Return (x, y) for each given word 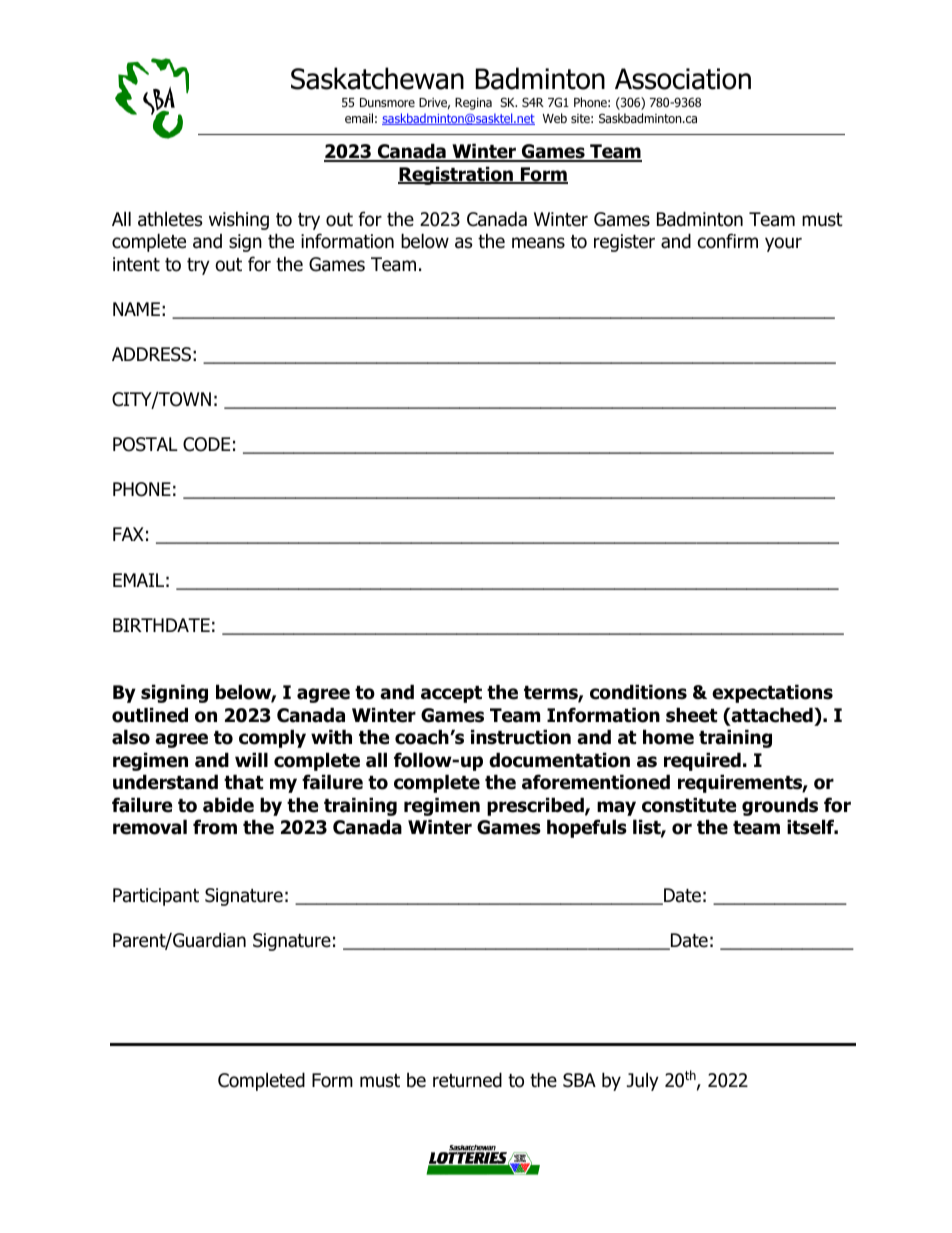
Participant (156, 897)
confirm (728, 241)
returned (467, 1080)
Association (683, 79)
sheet (691, 715)
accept (451, 694)
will (251, 759)
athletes (170, 219)
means (538, 243)
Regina (473, 104)
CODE (206, 444)
